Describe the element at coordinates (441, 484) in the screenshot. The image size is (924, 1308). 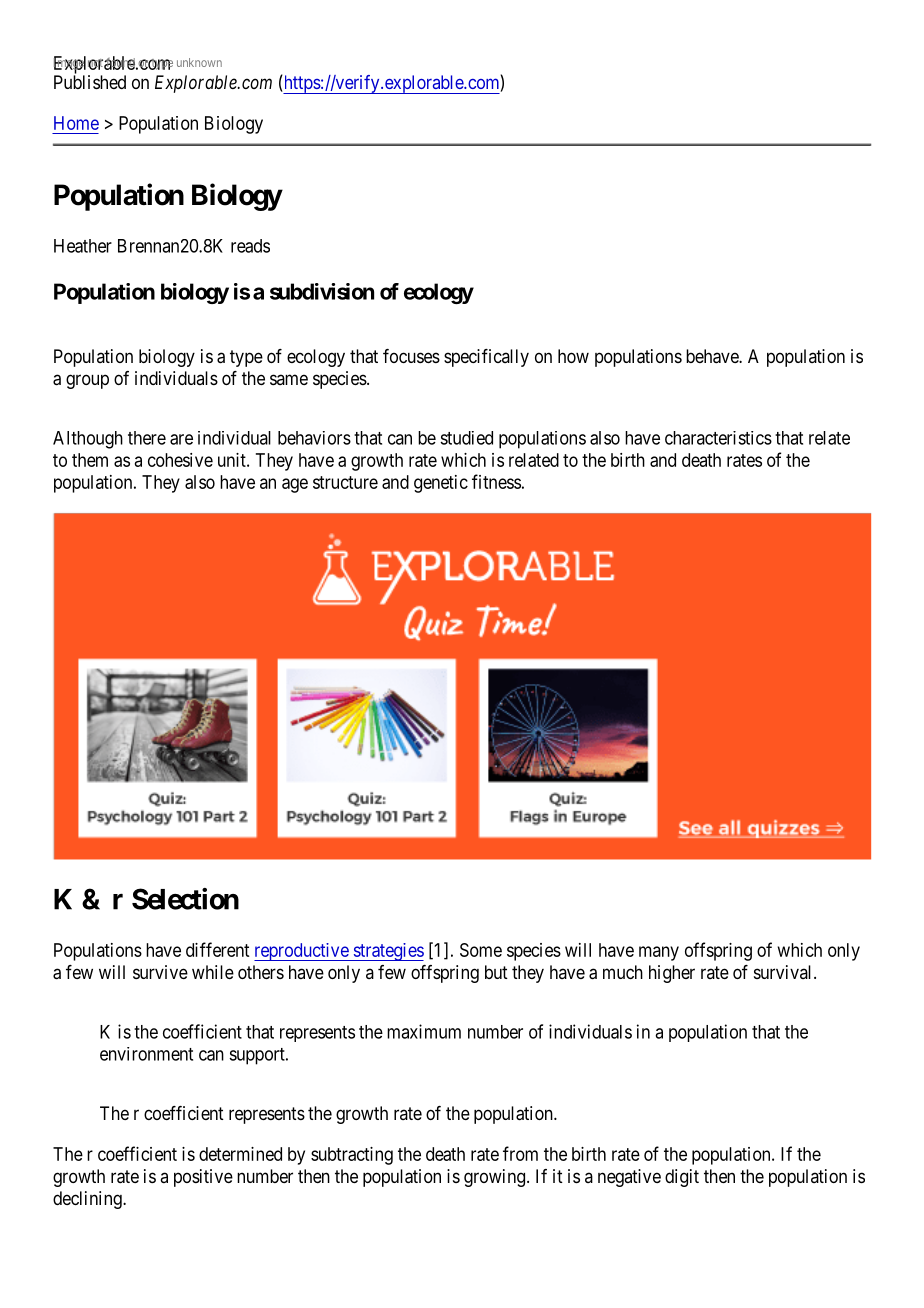
I see `genetic` at that location.
